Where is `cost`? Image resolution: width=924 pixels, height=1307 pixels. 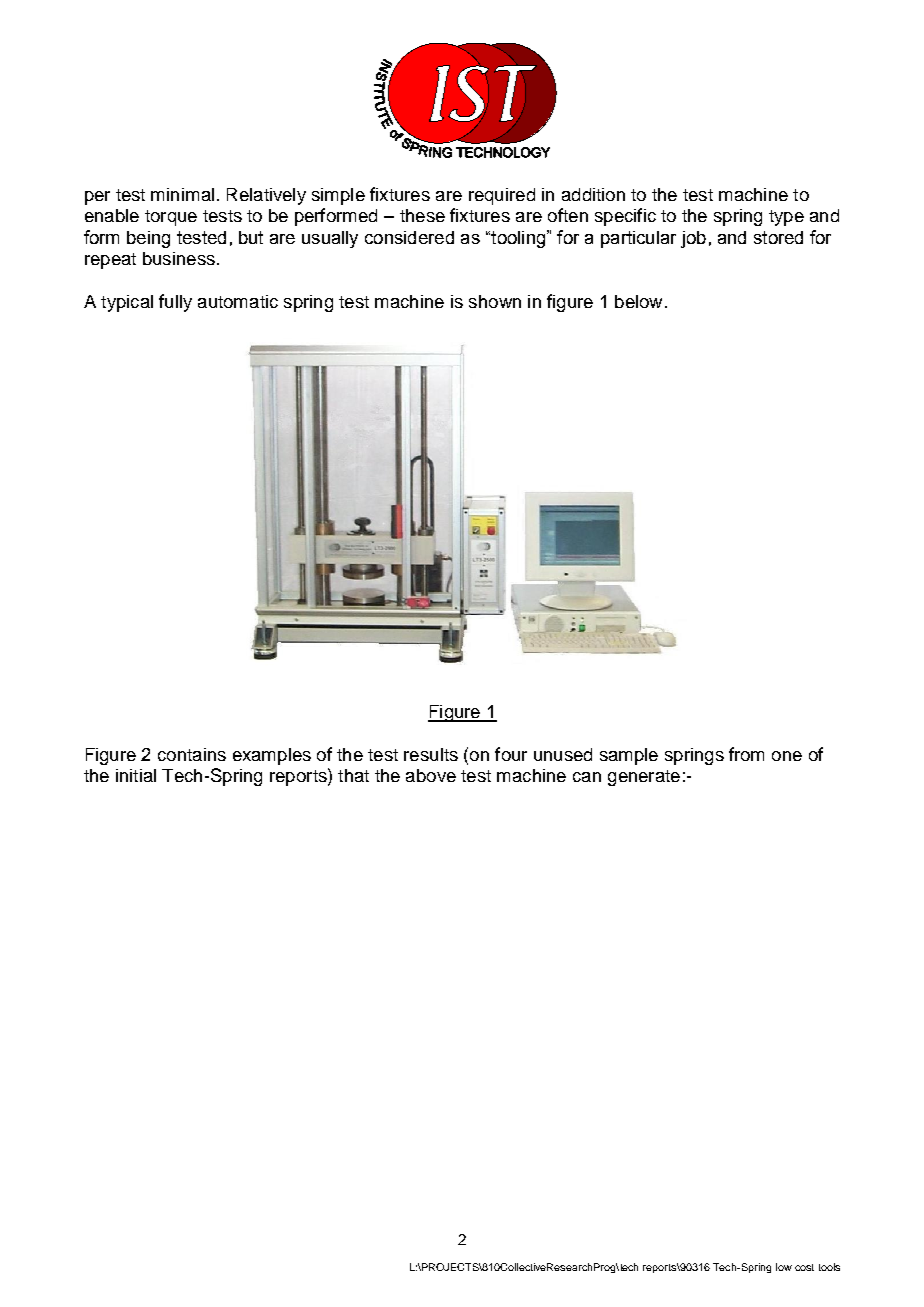 cost is located at coordinates (804, 1267).
